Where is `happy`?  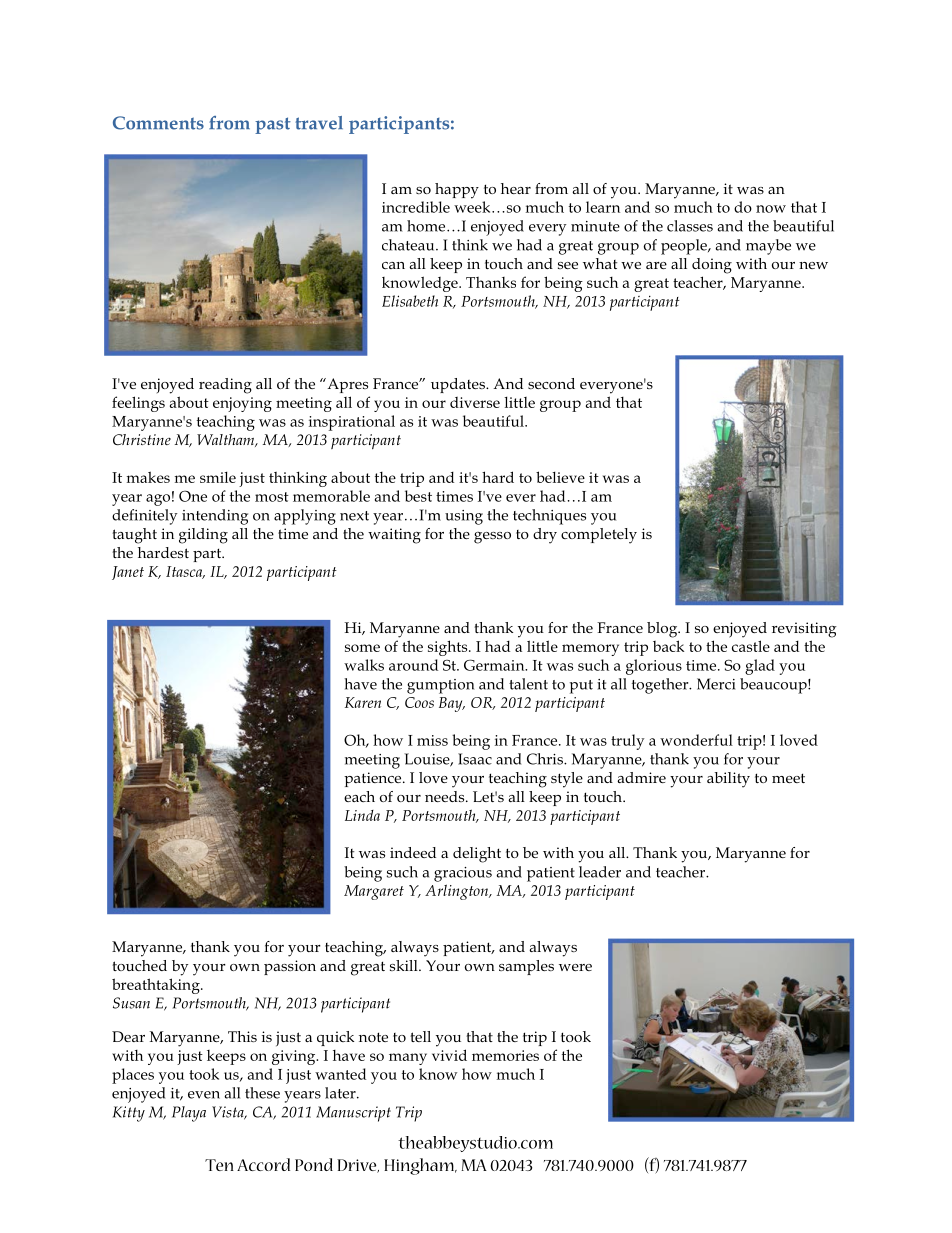
happy is located at coordinates (457, 191).
